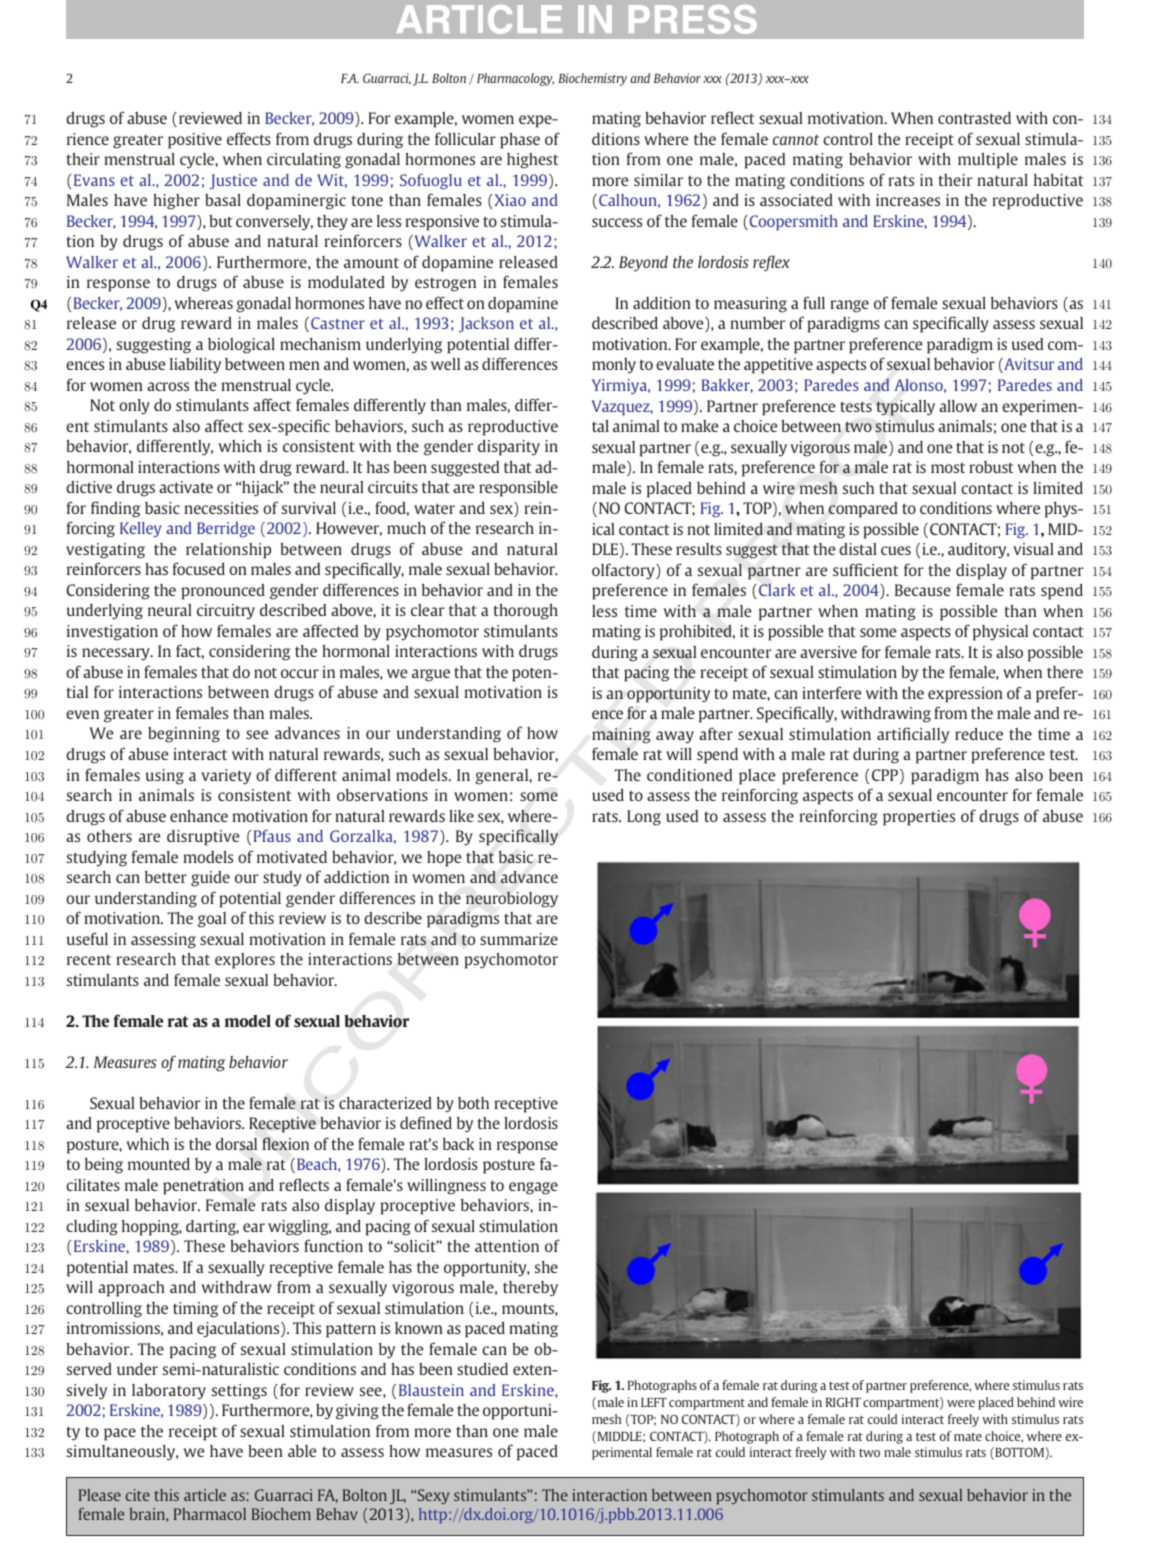 The height and width of the screenshot is (1556, 1167). I want to click on positive, so click(195, 141).
